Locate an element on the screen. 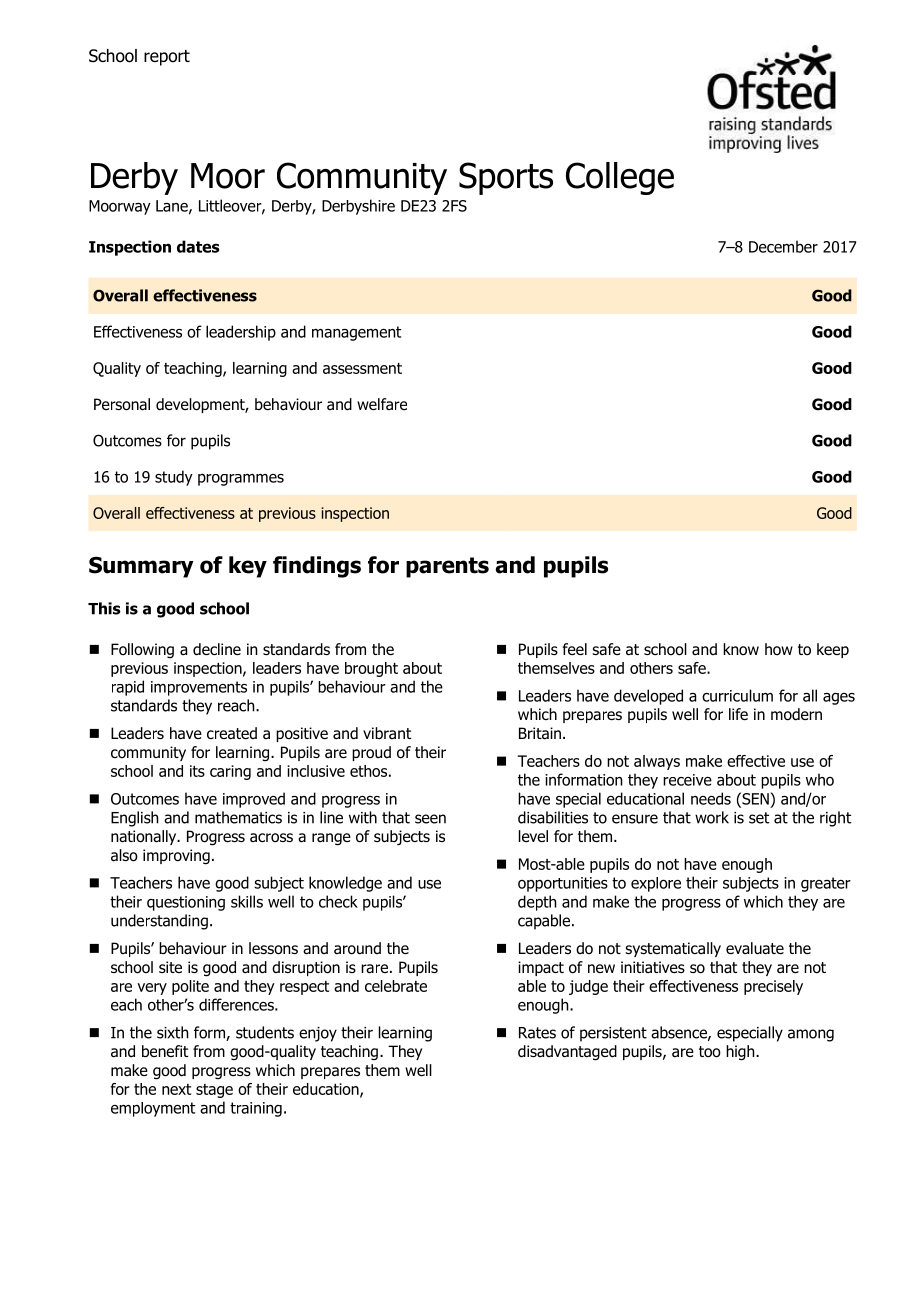 The width and height of the screenshot is (924, 1310). report is located at coordinates (167, 58).
